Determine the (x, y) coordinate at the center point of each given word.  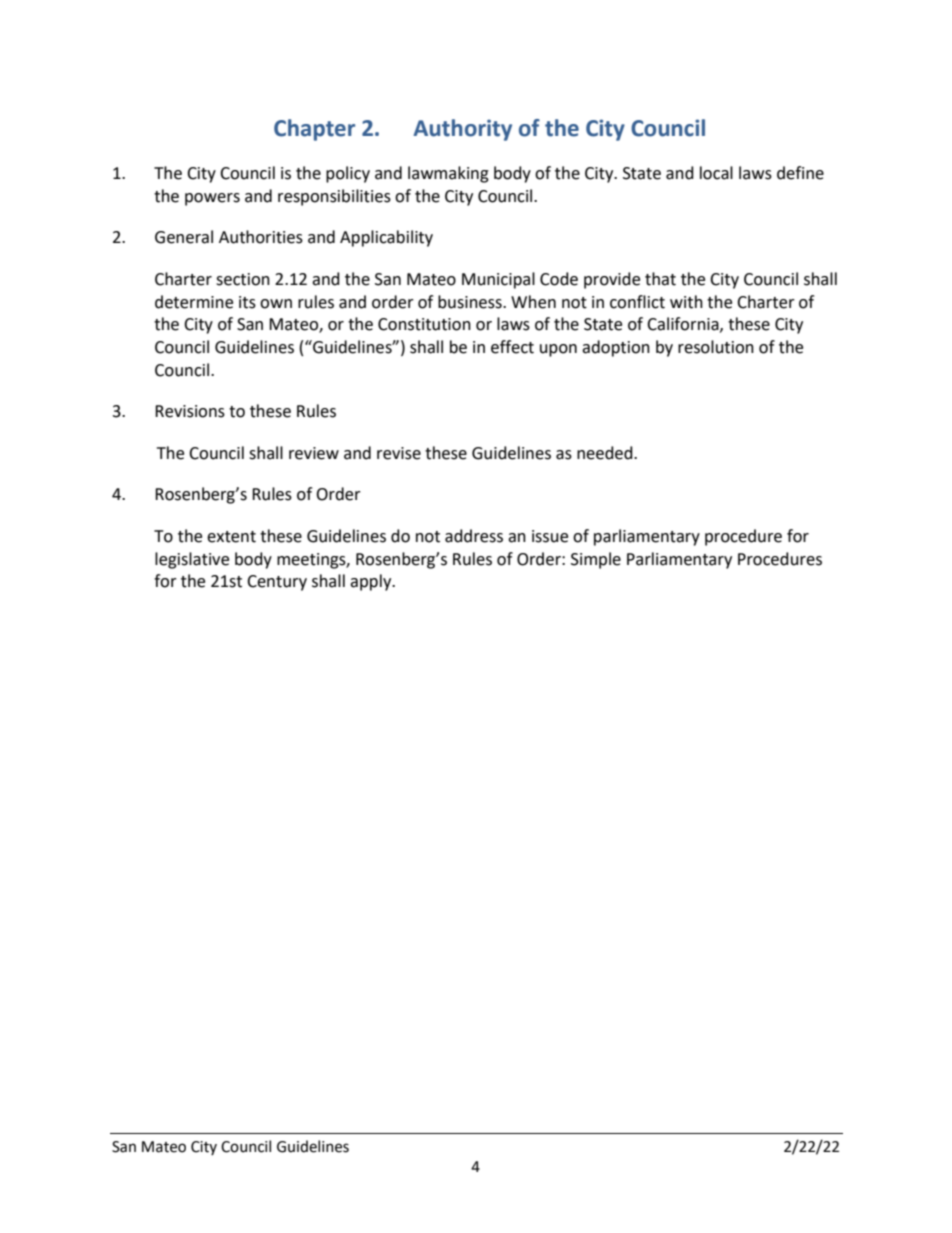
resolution (716, 347)
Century (277, 583)
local (716, 173)
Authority (462, 130)
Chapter (314, 130)
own (276, 304)
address (474, 536)
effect (512, 347)
